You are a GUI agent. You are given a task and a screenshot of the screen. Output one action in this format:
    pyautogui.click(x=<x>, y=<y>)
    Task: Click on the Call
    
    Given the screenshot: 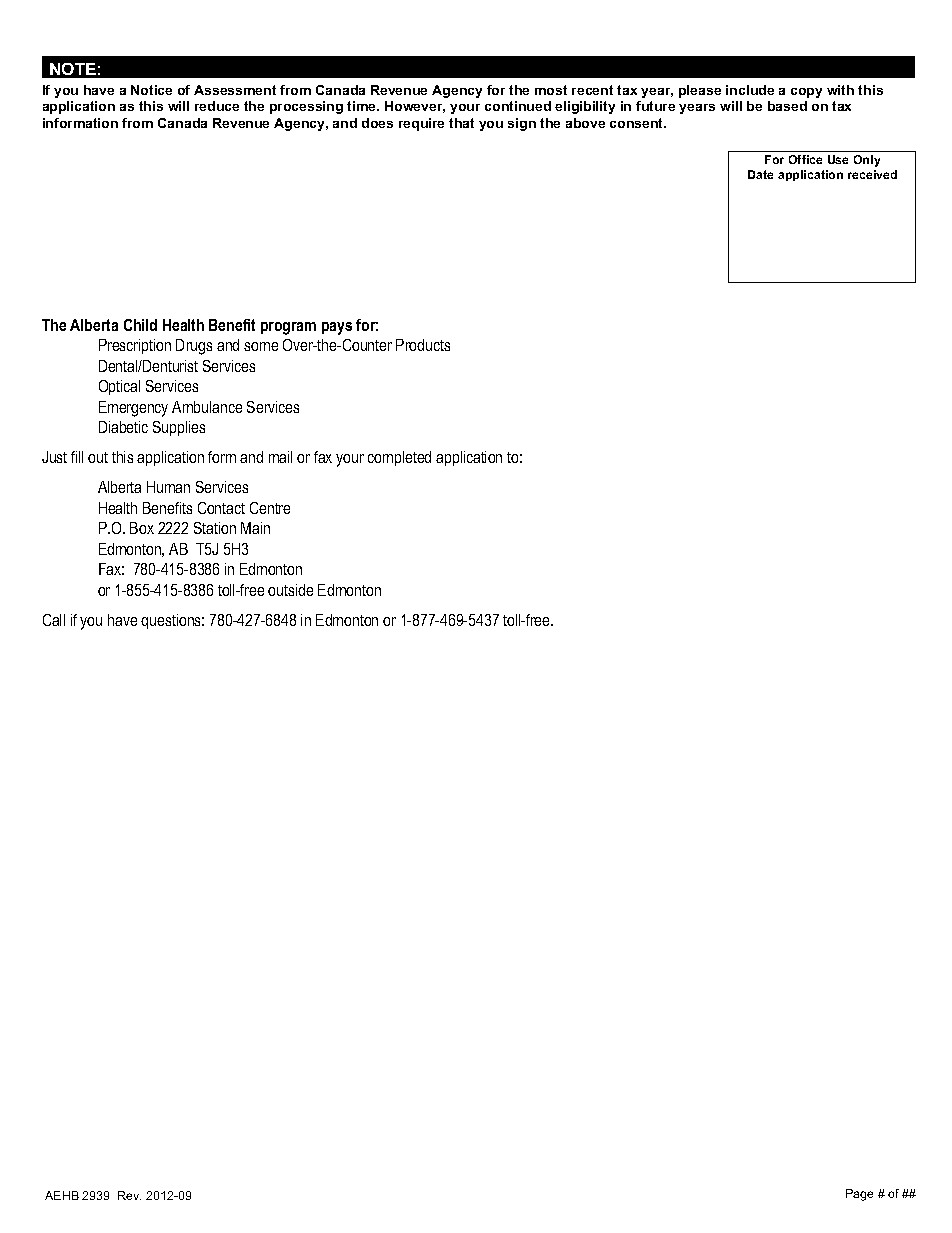 What is the action you would take?
    pyautogui.click(x=54, y=620)
